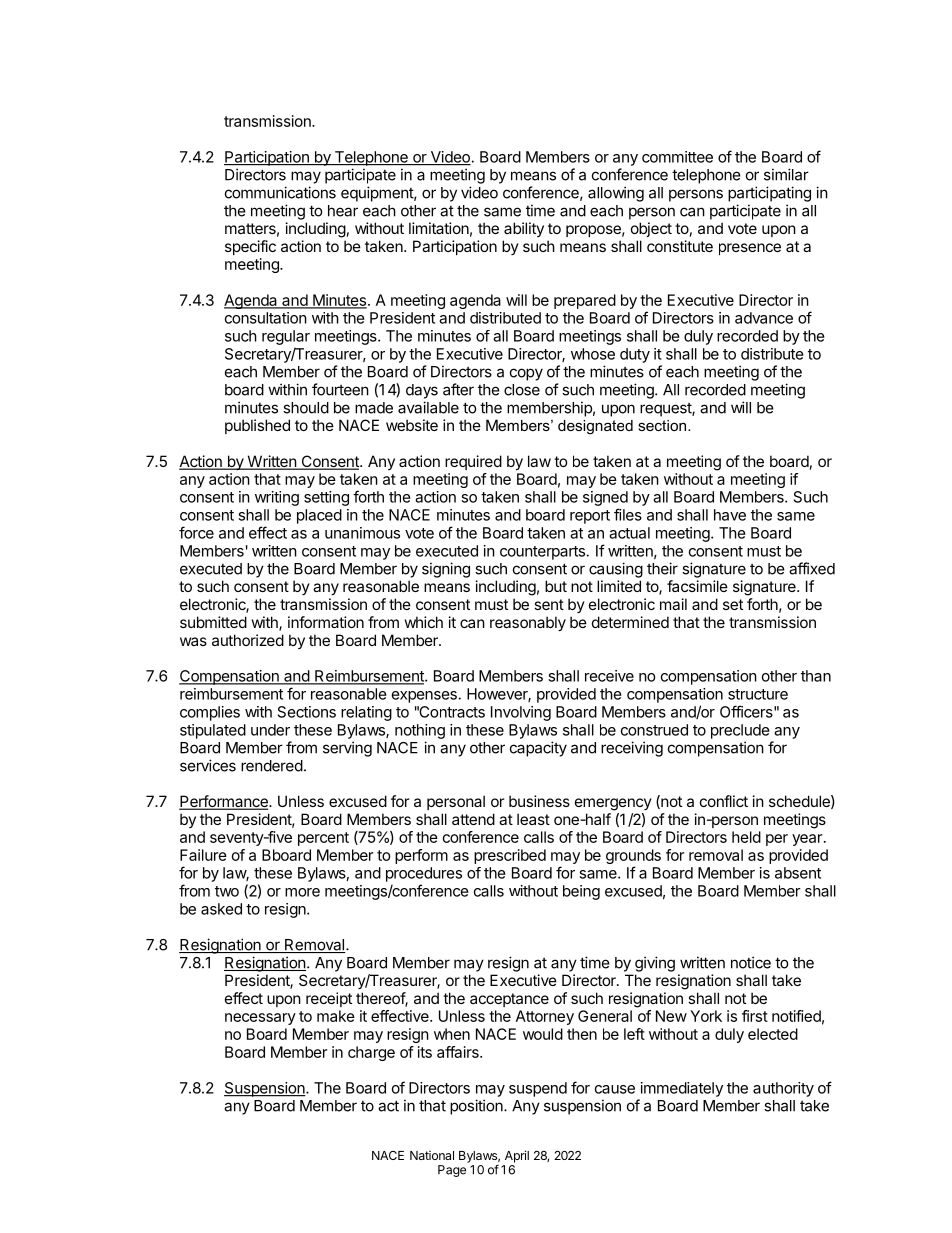 The height and width of the screenshot is (1233, 952). Describe the element at coordinates (538, 749) in the screenshot. I see `capacity` at that location.
